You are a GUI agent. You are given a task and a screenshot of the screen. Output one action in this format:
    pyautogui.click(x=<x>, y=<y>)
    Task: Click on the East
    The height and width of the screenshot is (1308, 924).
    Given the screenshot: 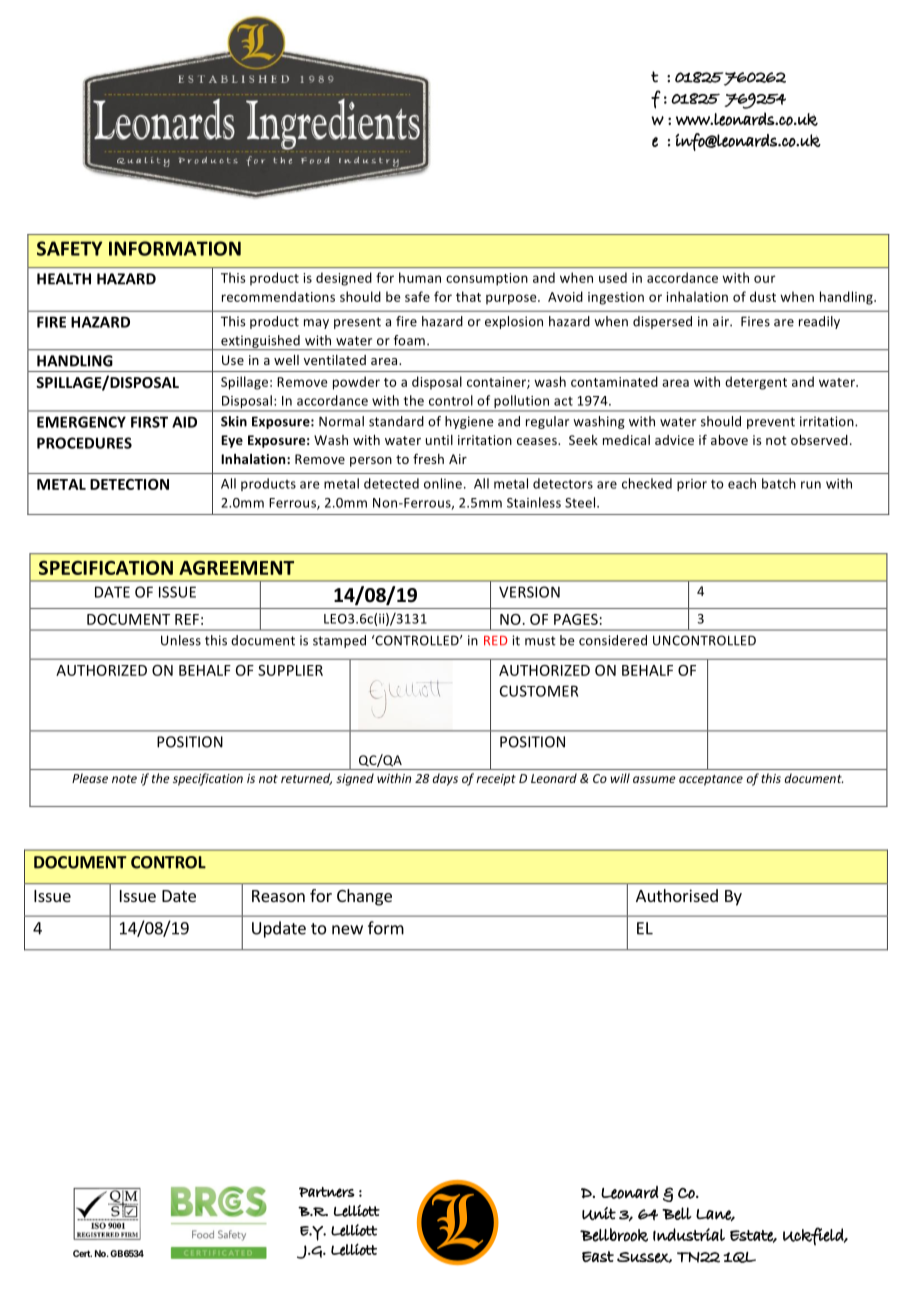 What is the action you would take?
    pyautogui.click(x=598, y=1256)
